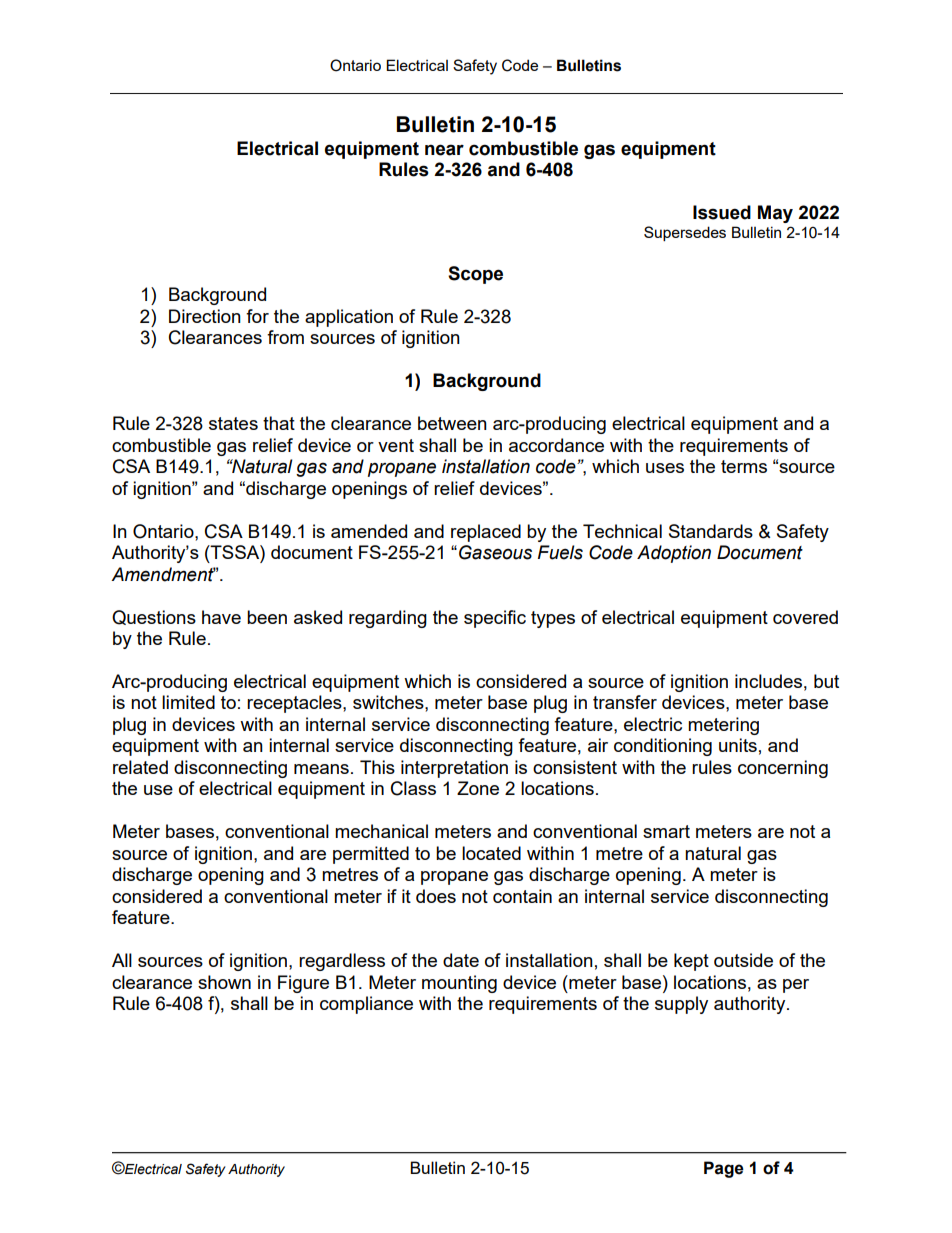 The width and height of the screenshot is (952, 1233). I want to click on near, so click(444, 150).
